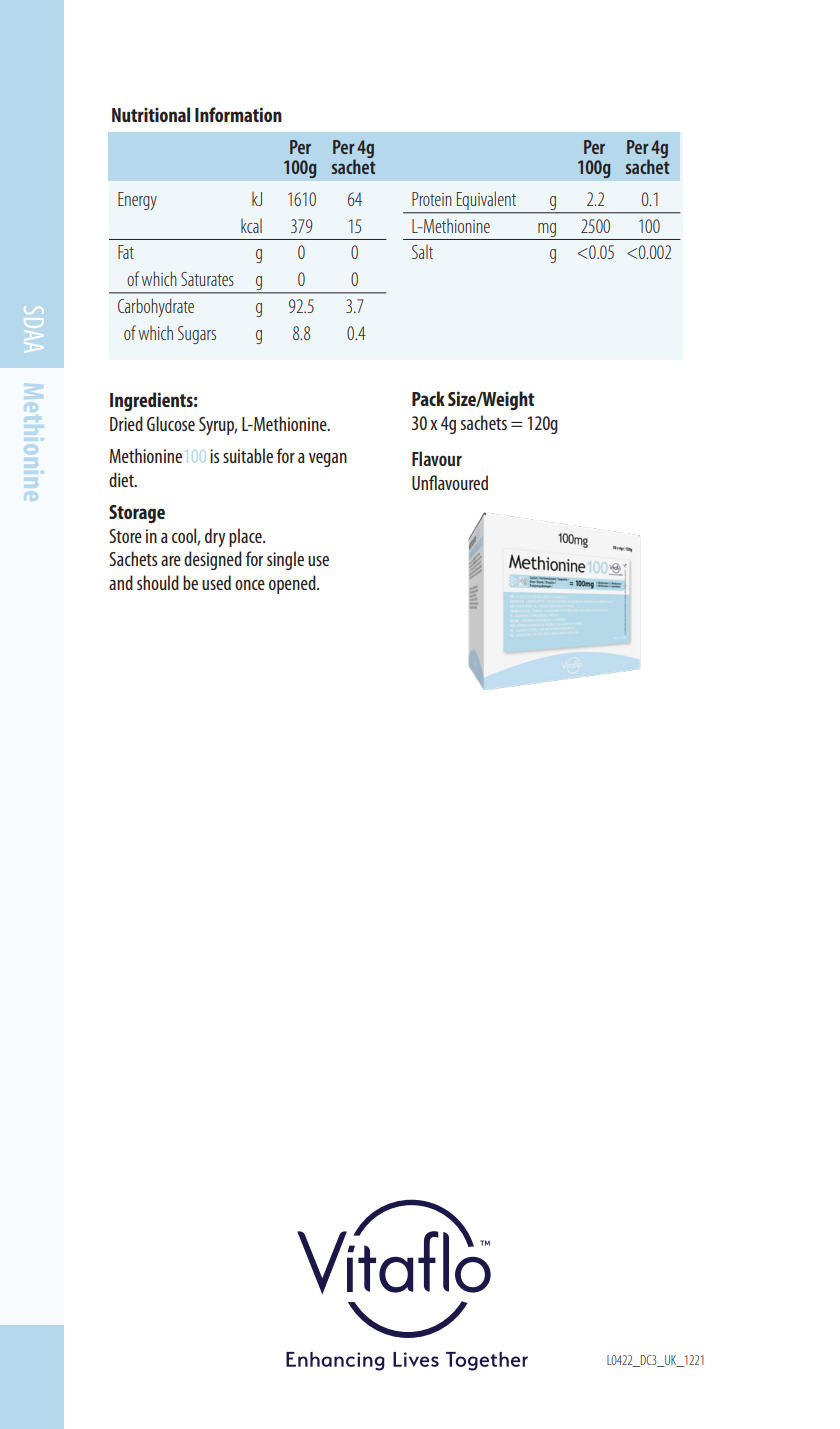  I want to click on Saturates, so click(207, 279).
